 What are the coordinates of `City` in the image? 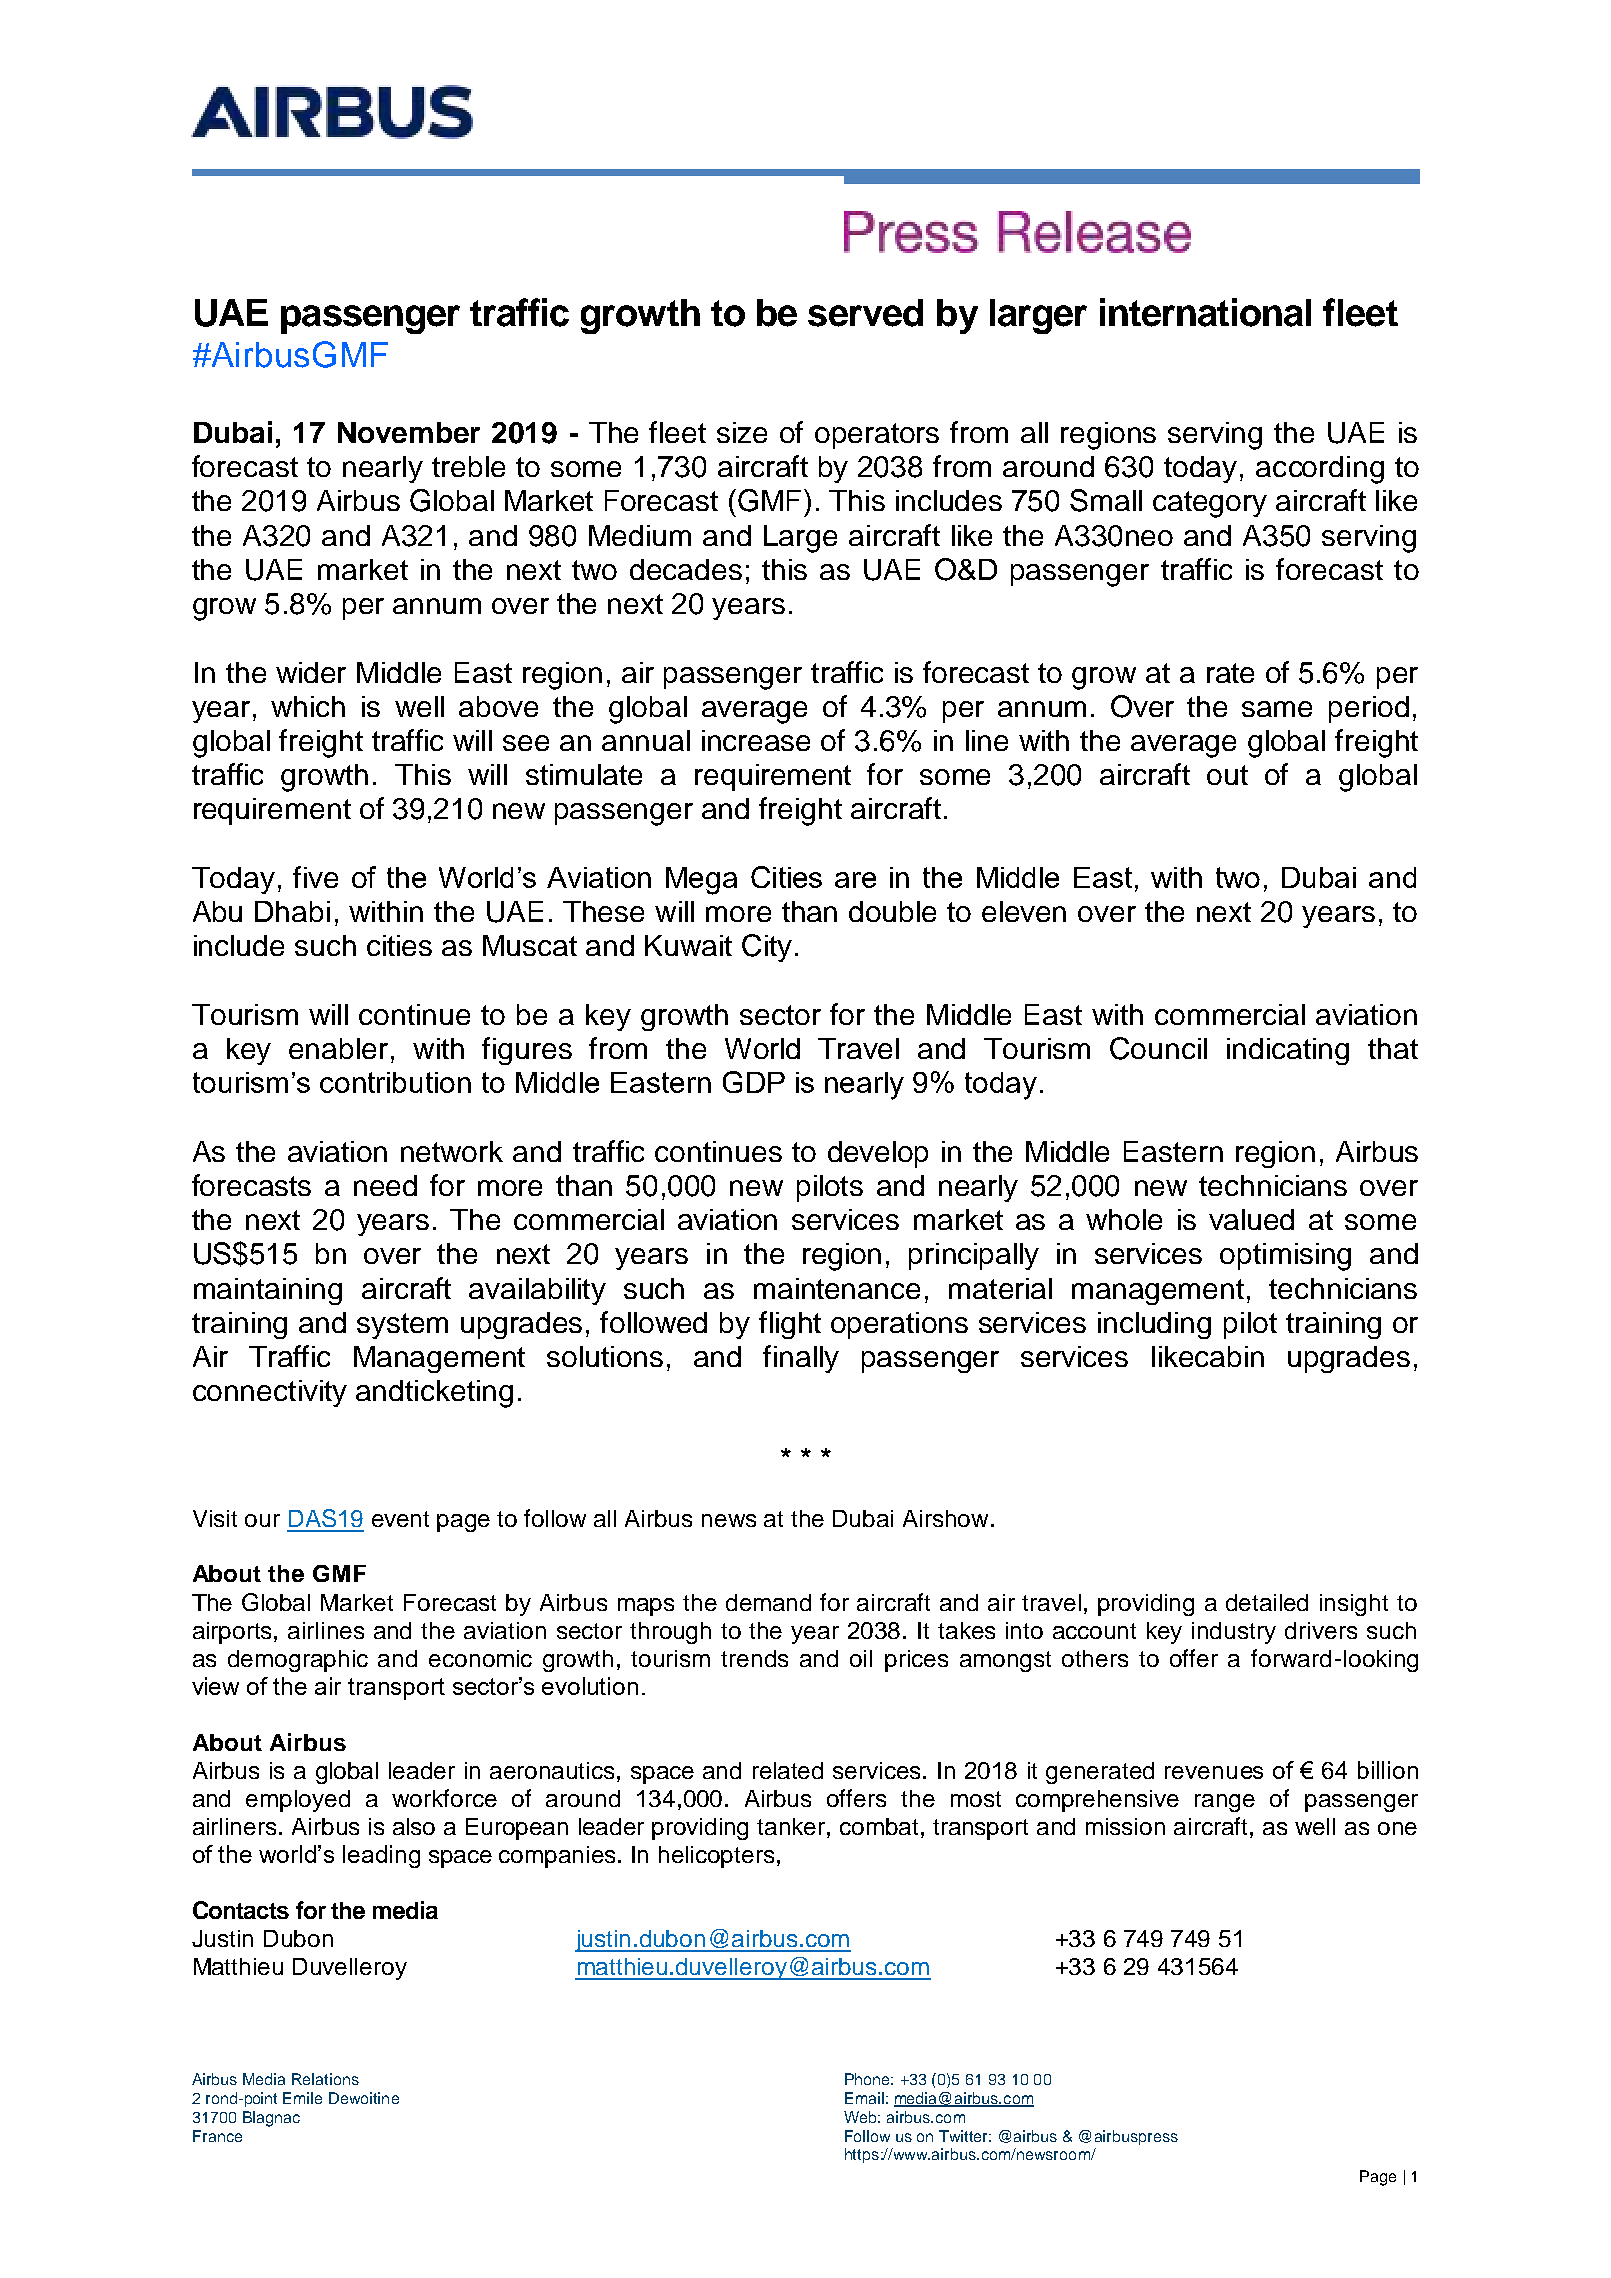 It's located at (767, 948).
